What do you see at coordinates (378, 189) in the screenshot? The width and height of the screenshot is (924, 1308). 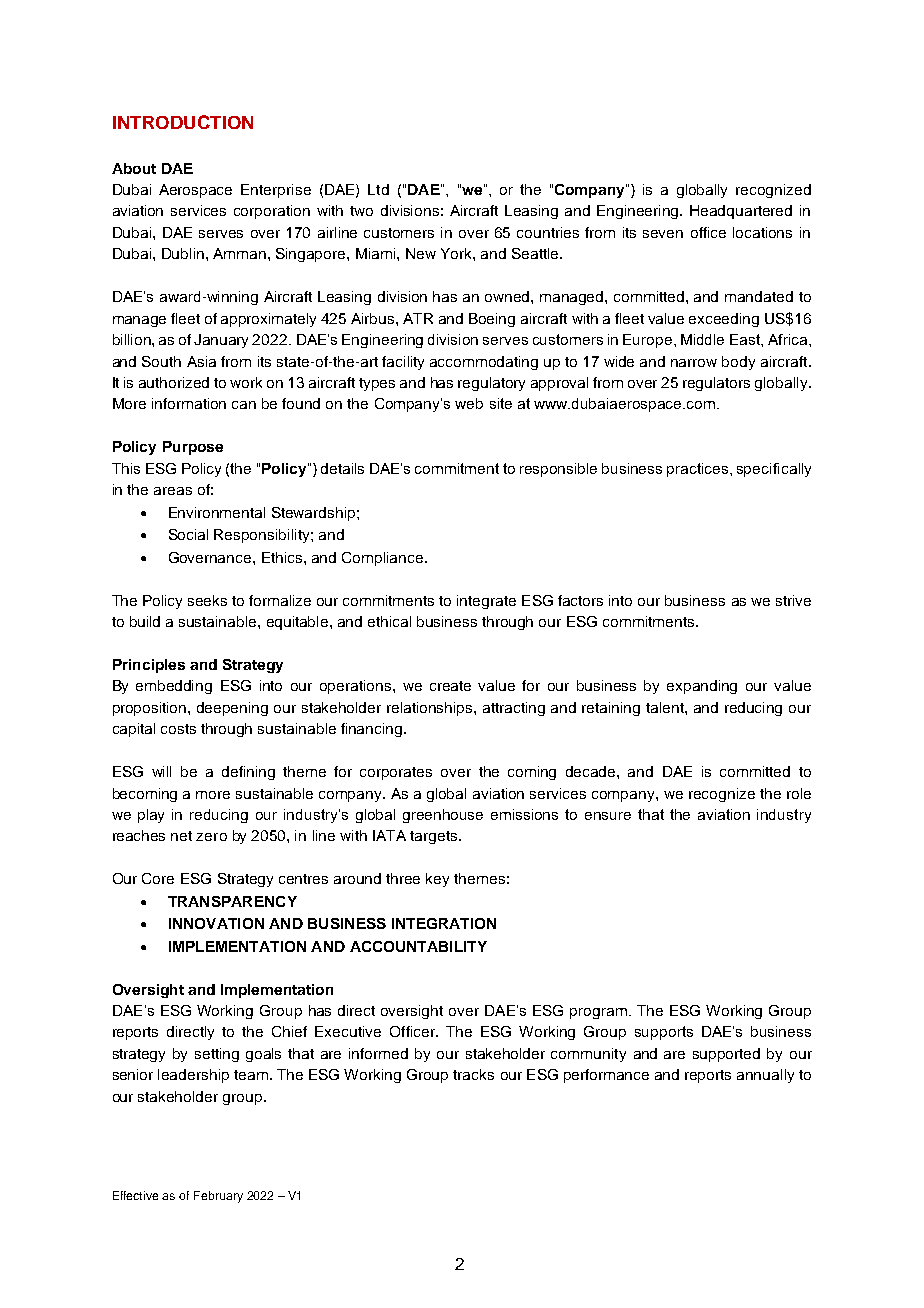 I see `Ltd` at bounding box center [378, 189].
